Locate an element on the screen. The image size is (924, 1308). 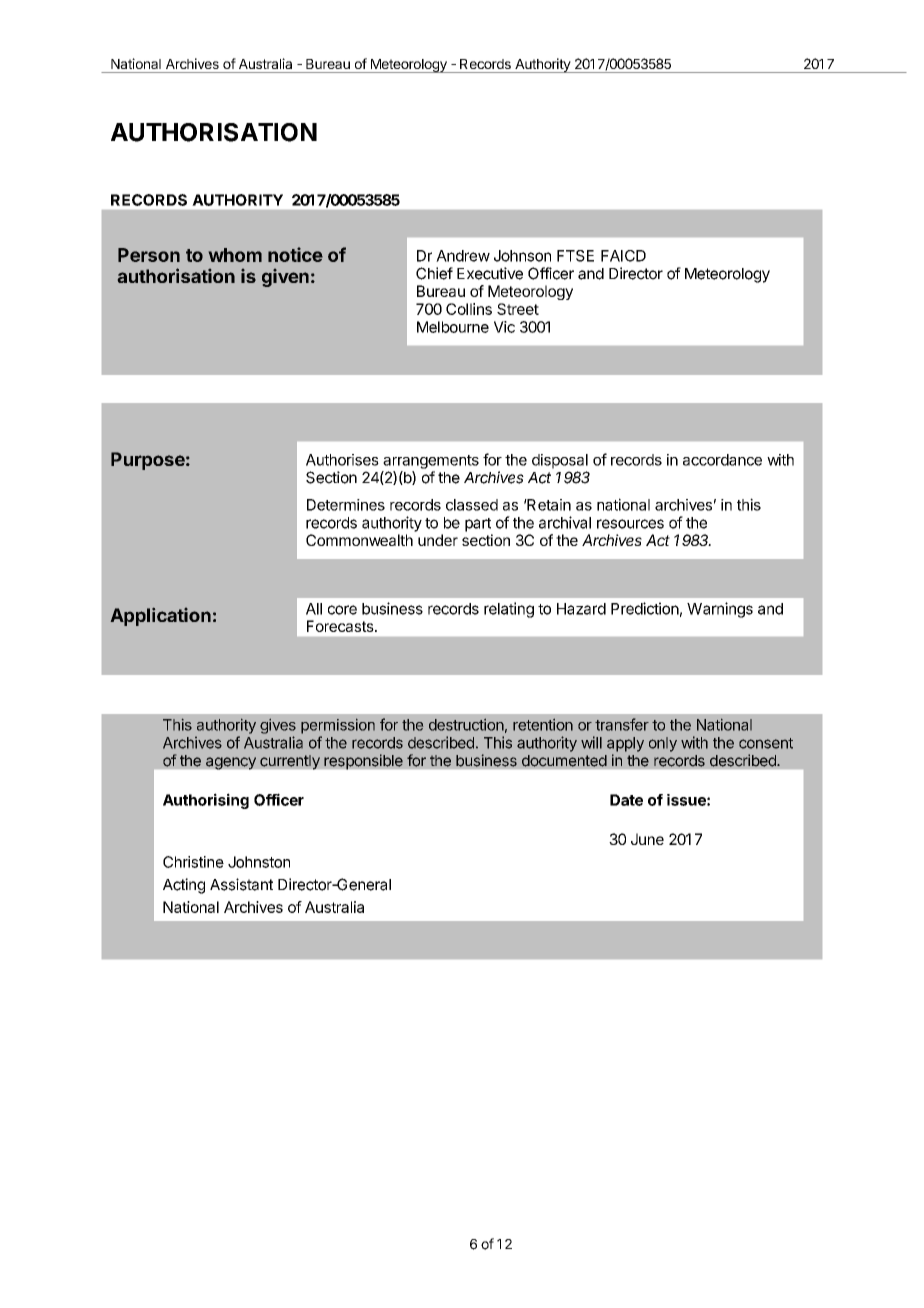
Determines is located at coordinates (346, 505).
